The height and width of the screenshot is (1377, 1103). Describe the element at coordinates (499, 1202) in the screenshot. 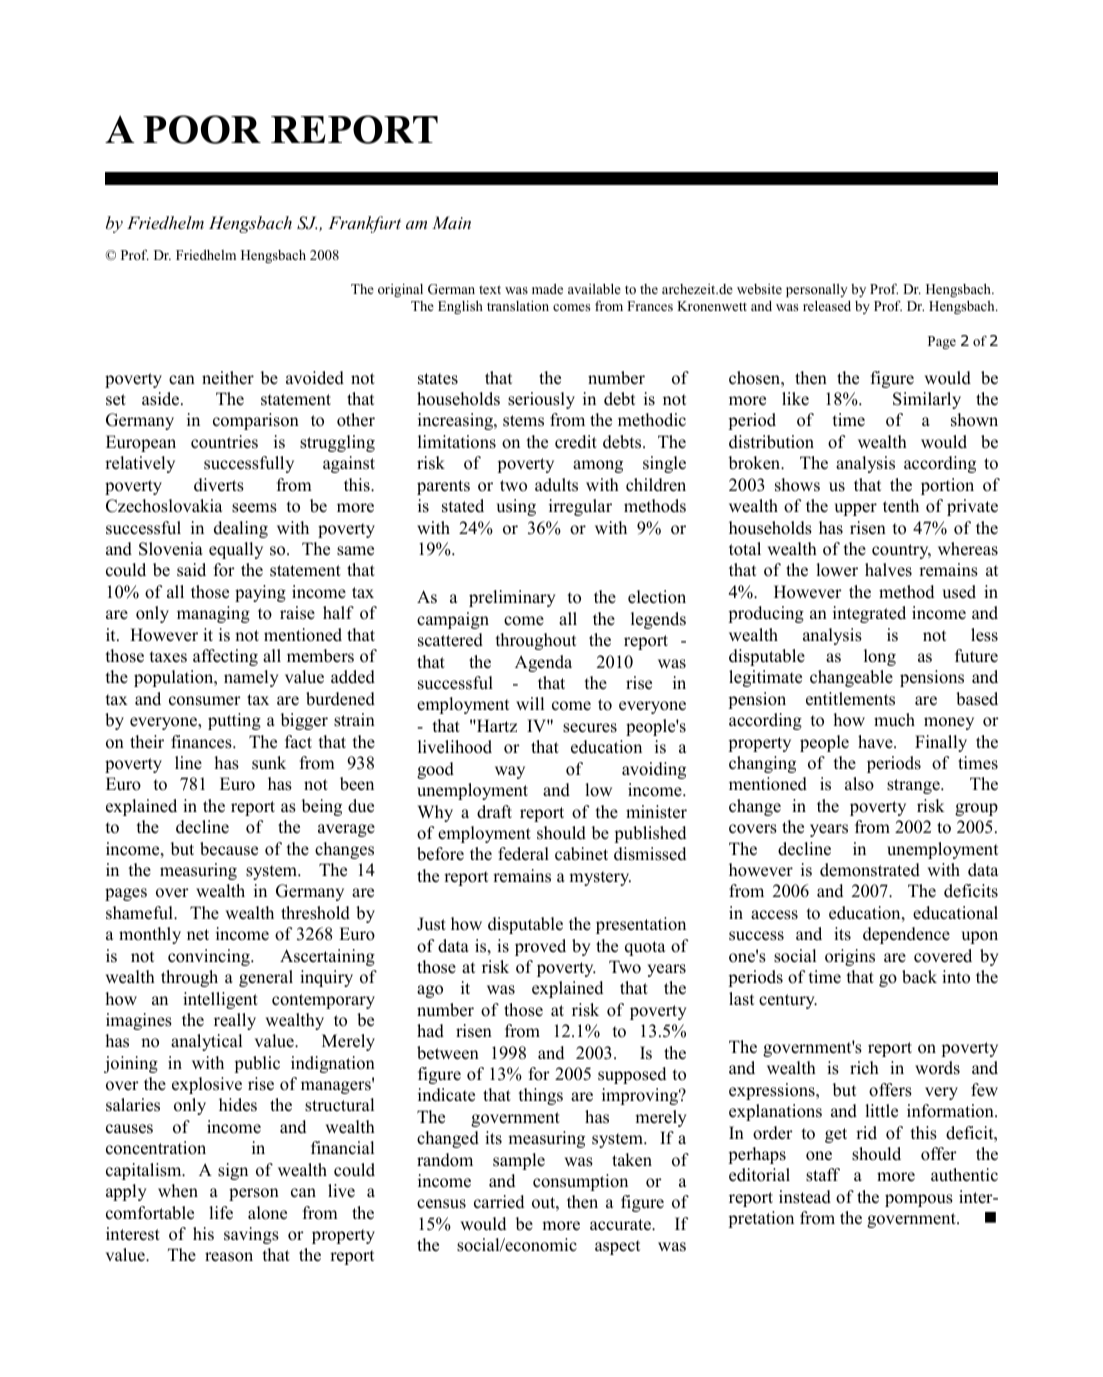

I see `carried` at that location.
